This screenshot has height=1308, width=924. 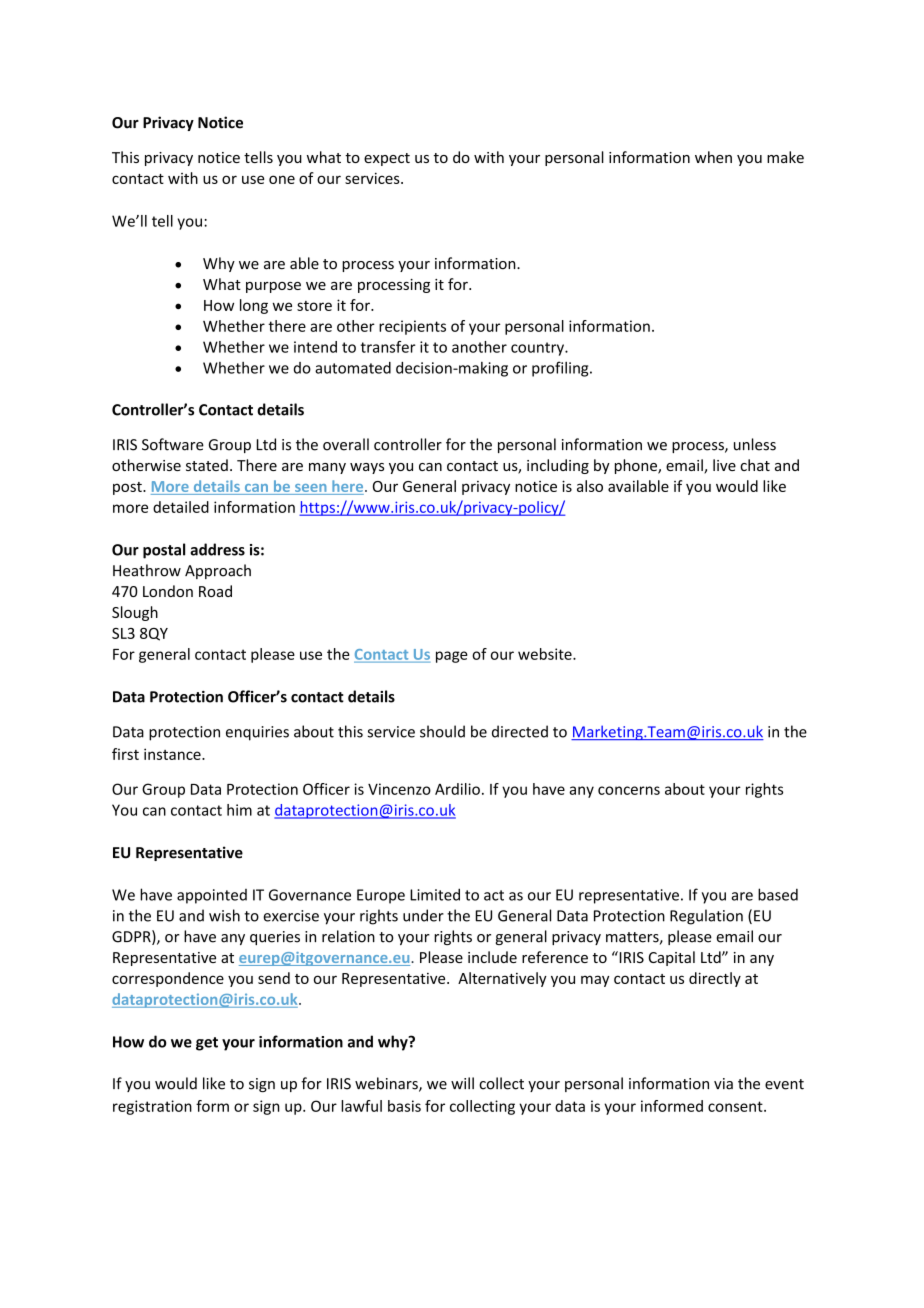 What do you see at coordinates (723, 1084) in the screenshot?
I see `via` at bounding box center [723, 1084].
